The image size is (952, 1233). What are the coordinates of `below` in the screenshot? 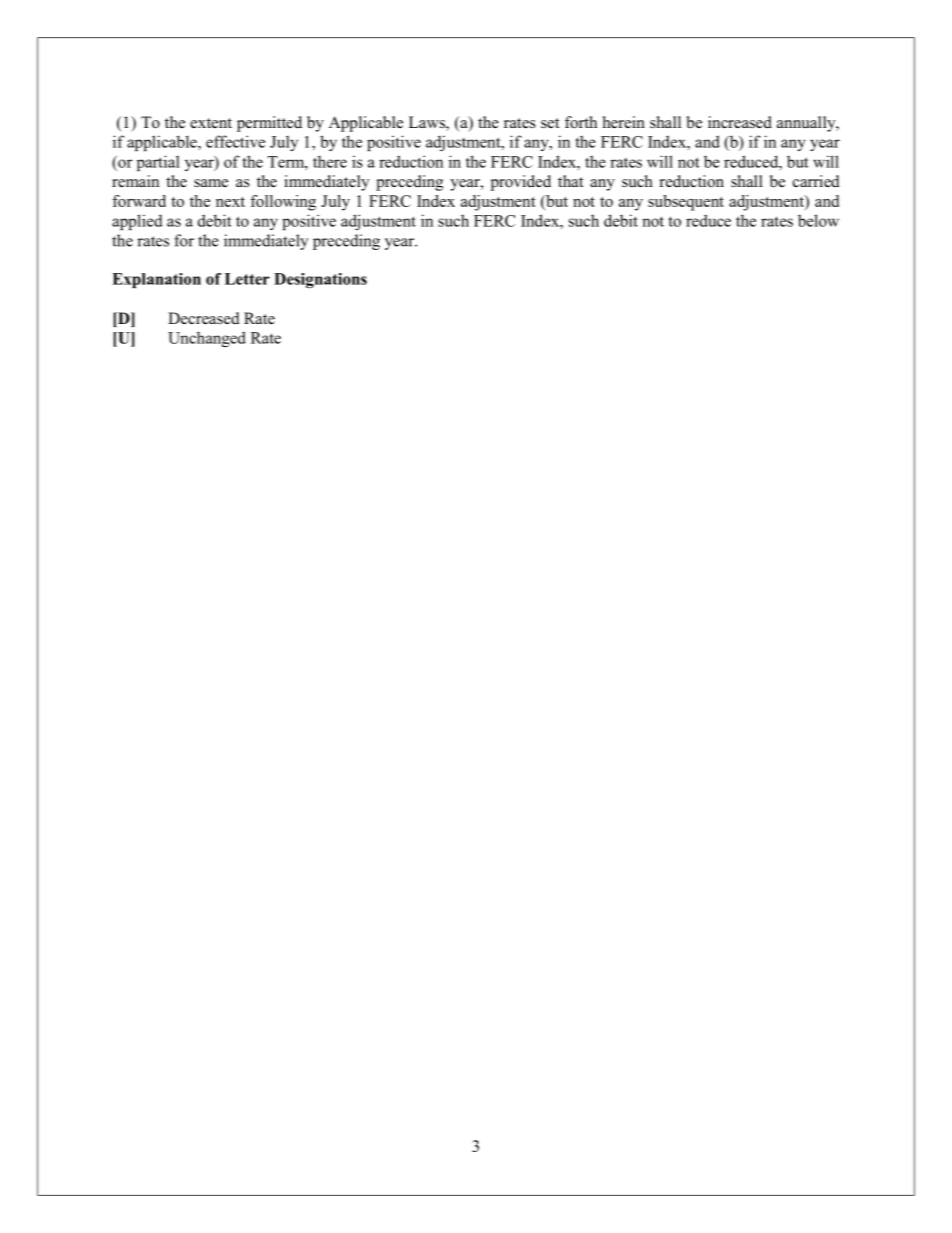 It's located at (818, 220).
